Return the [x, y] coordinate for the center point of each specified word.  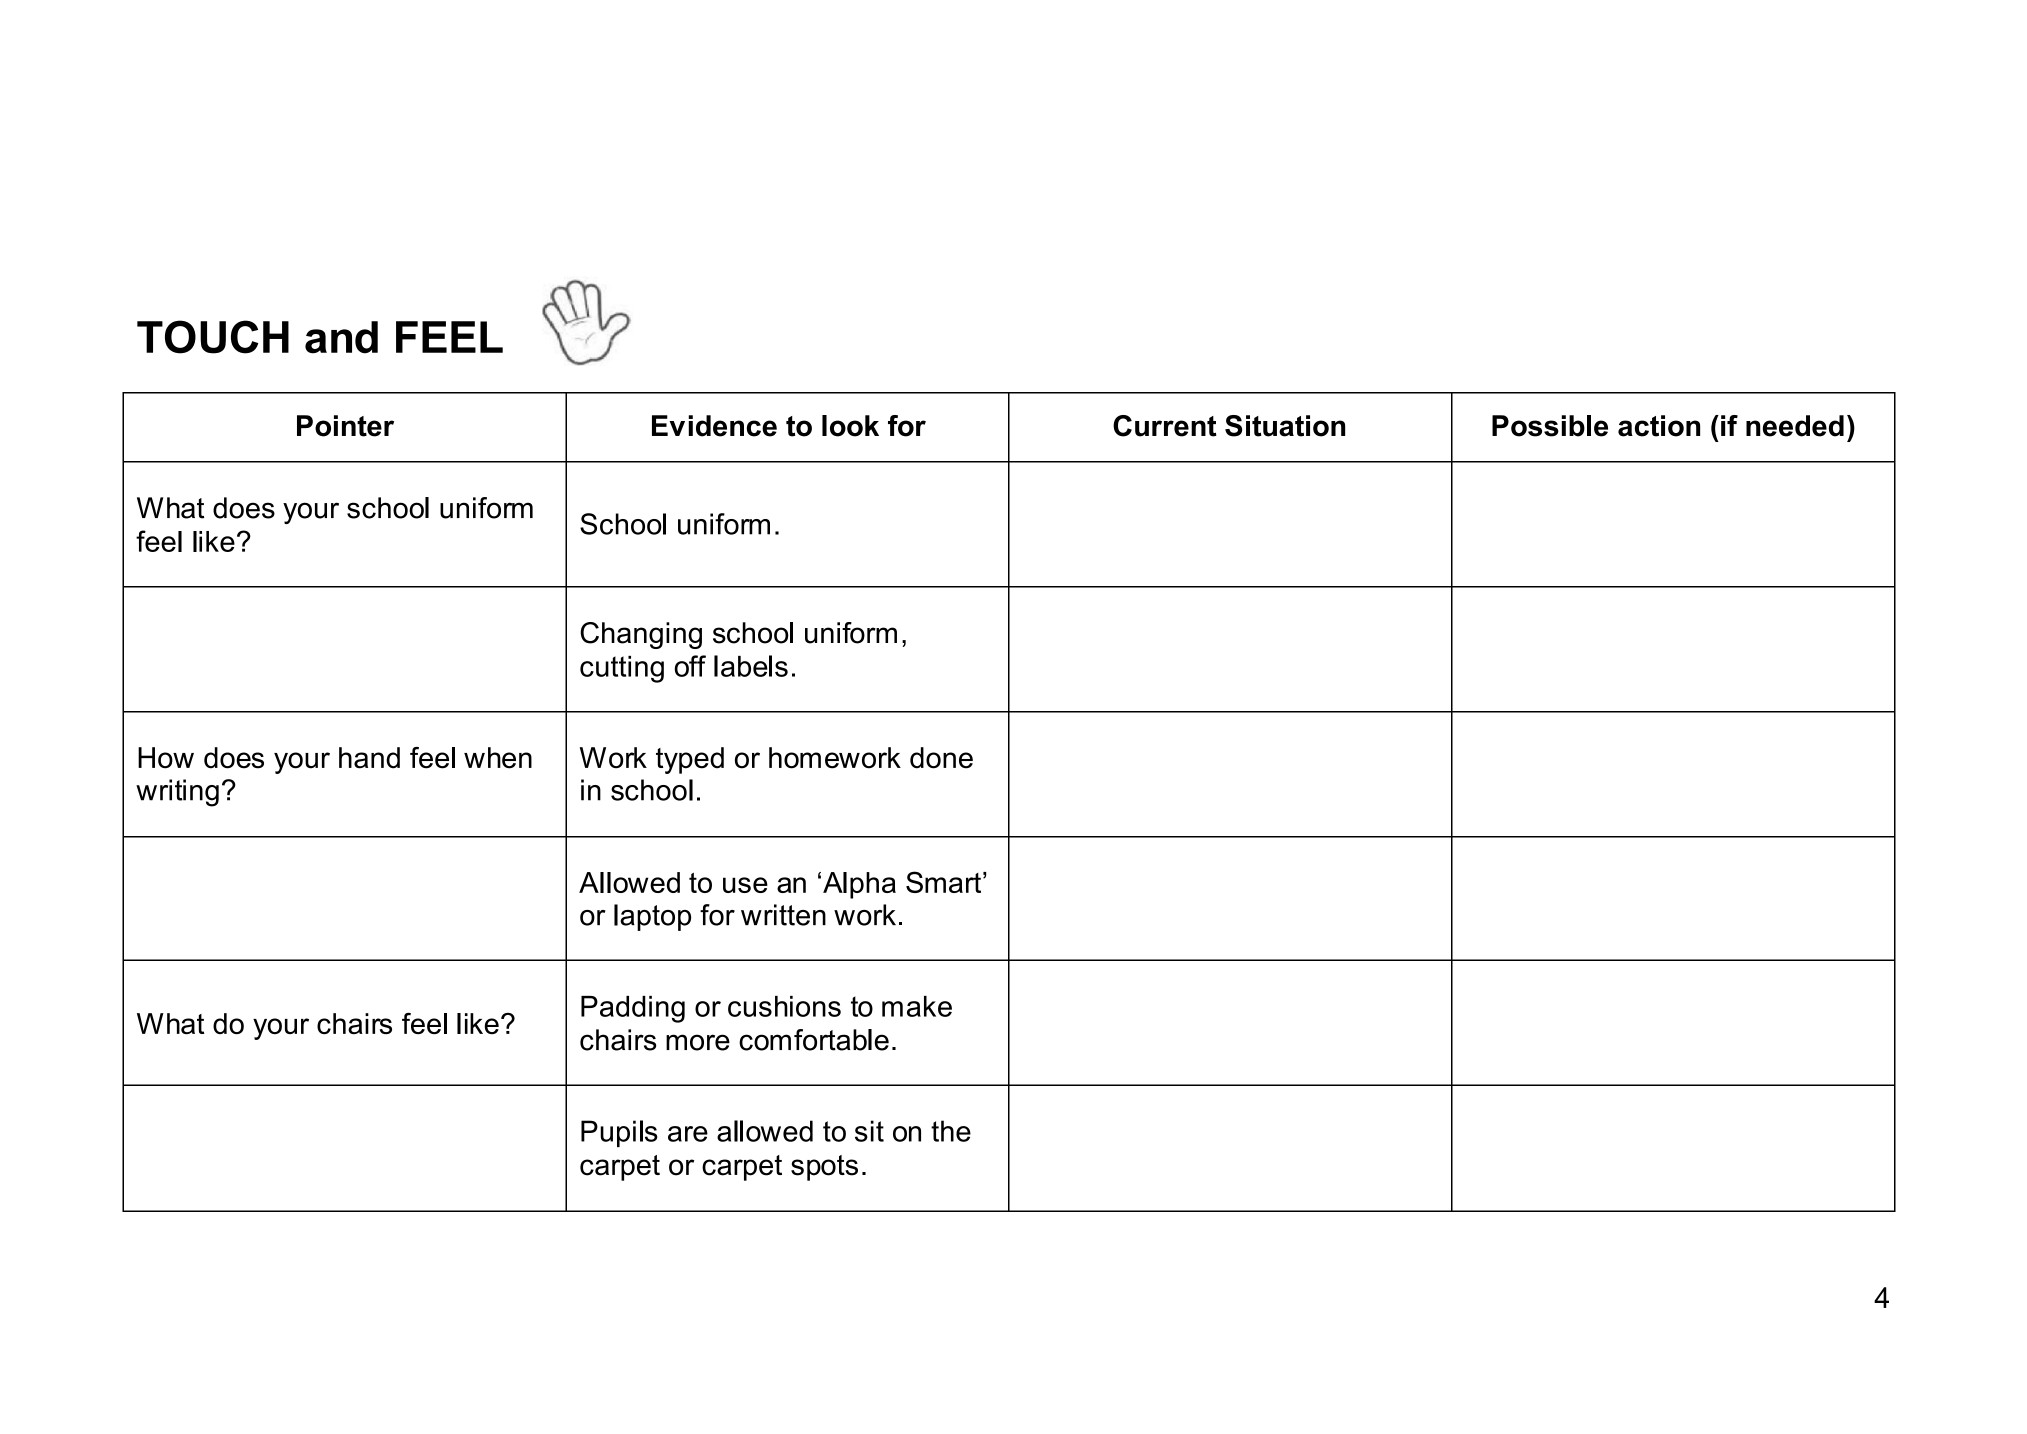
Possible [1550, 426]
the [951, 1131]
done [941, 758]
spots [824, 1168]
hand [369, 758]
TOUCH [213, 337]
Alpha [859, 885]
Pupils [619, 1133]
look [850, 426]
